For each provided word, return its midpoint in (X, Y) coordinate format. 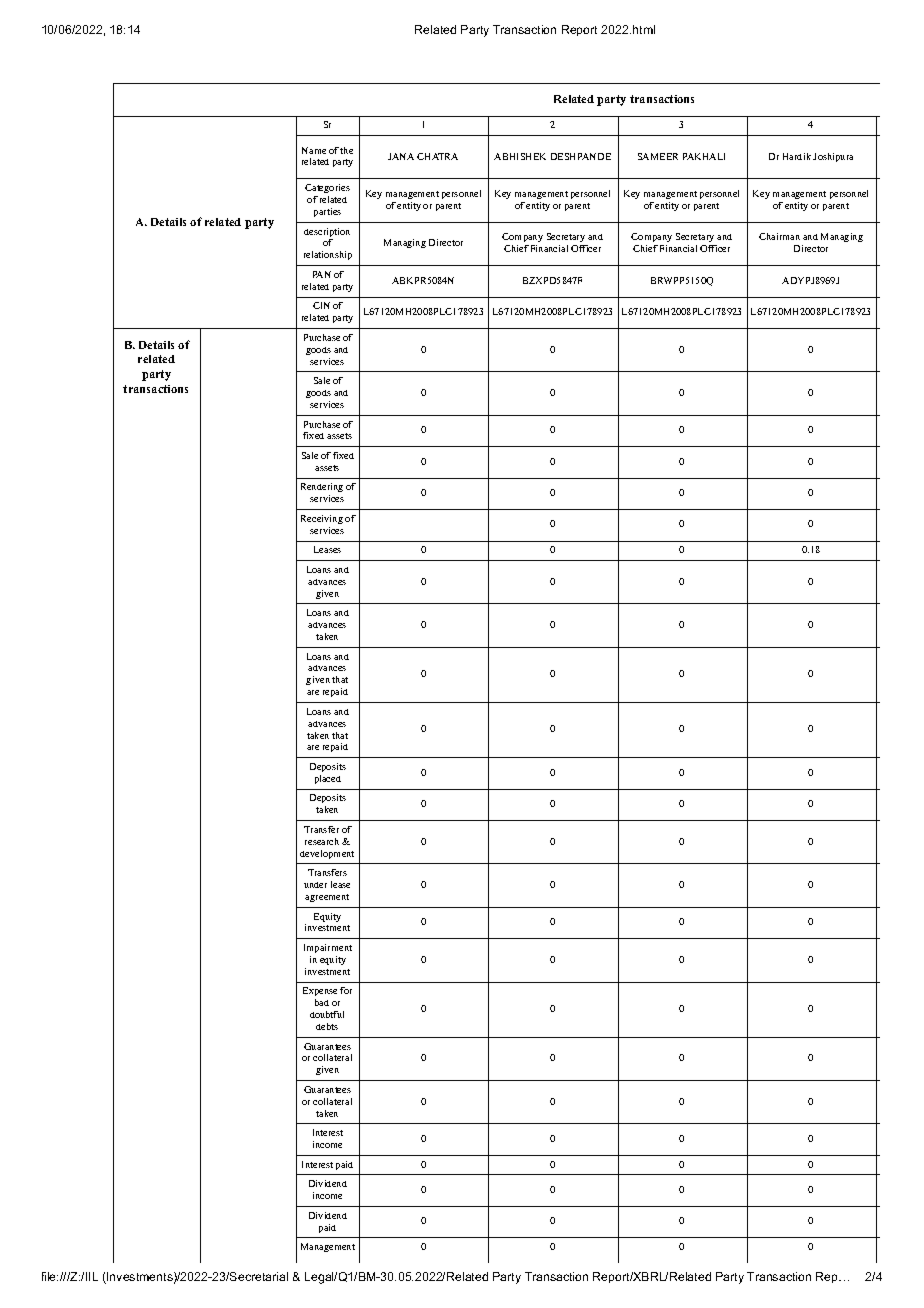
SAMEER (658, 156)
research (322, 841)
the (346, 150)
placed (328, 779)
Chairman (779, 236)
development (327, 854)
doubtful (327, 1014)
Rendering (322, 489)
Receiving (322, 519)
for (346, 990)
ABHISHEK (520, 156)
